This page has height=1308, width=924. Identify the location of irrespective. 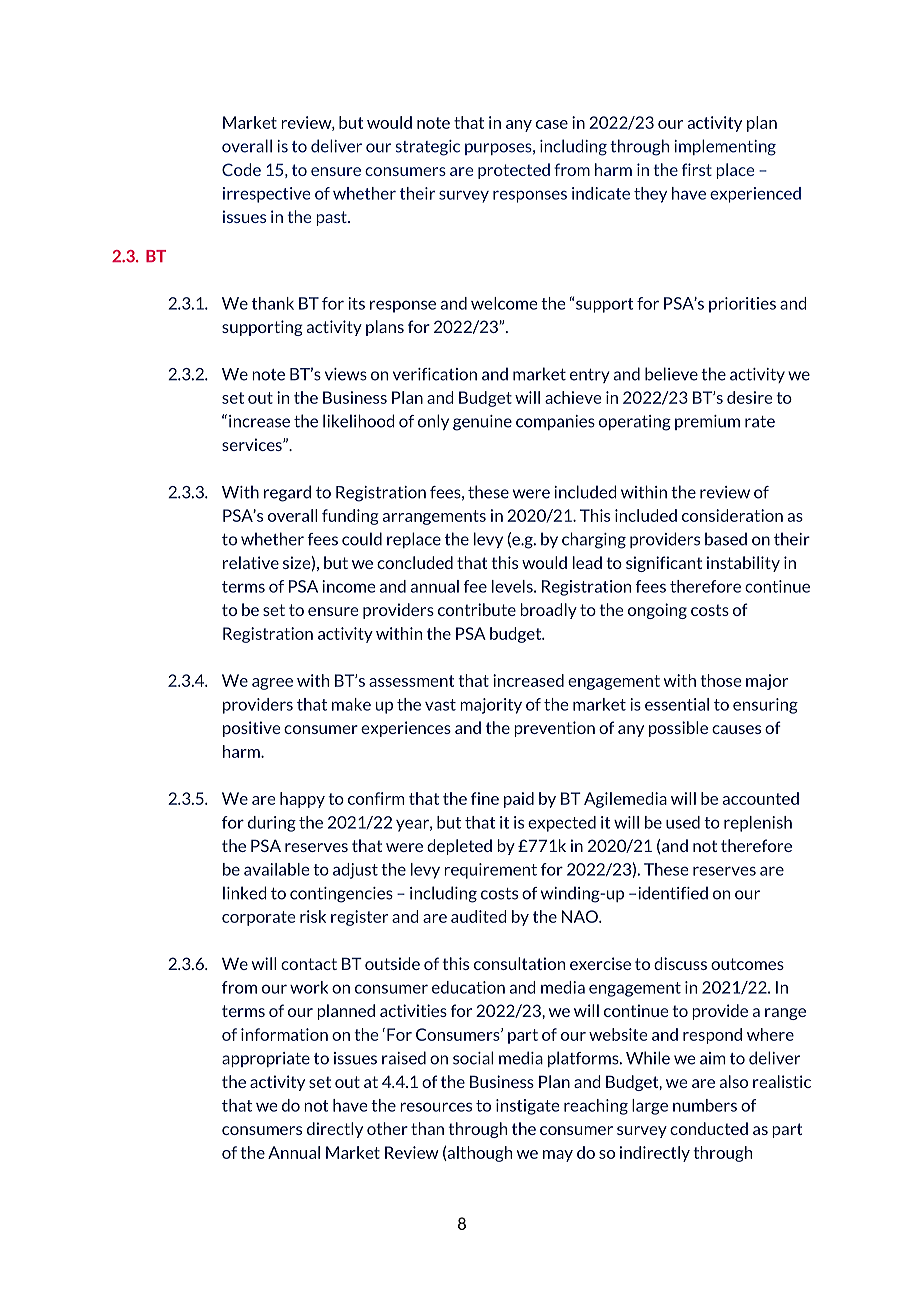
(266, 195).
